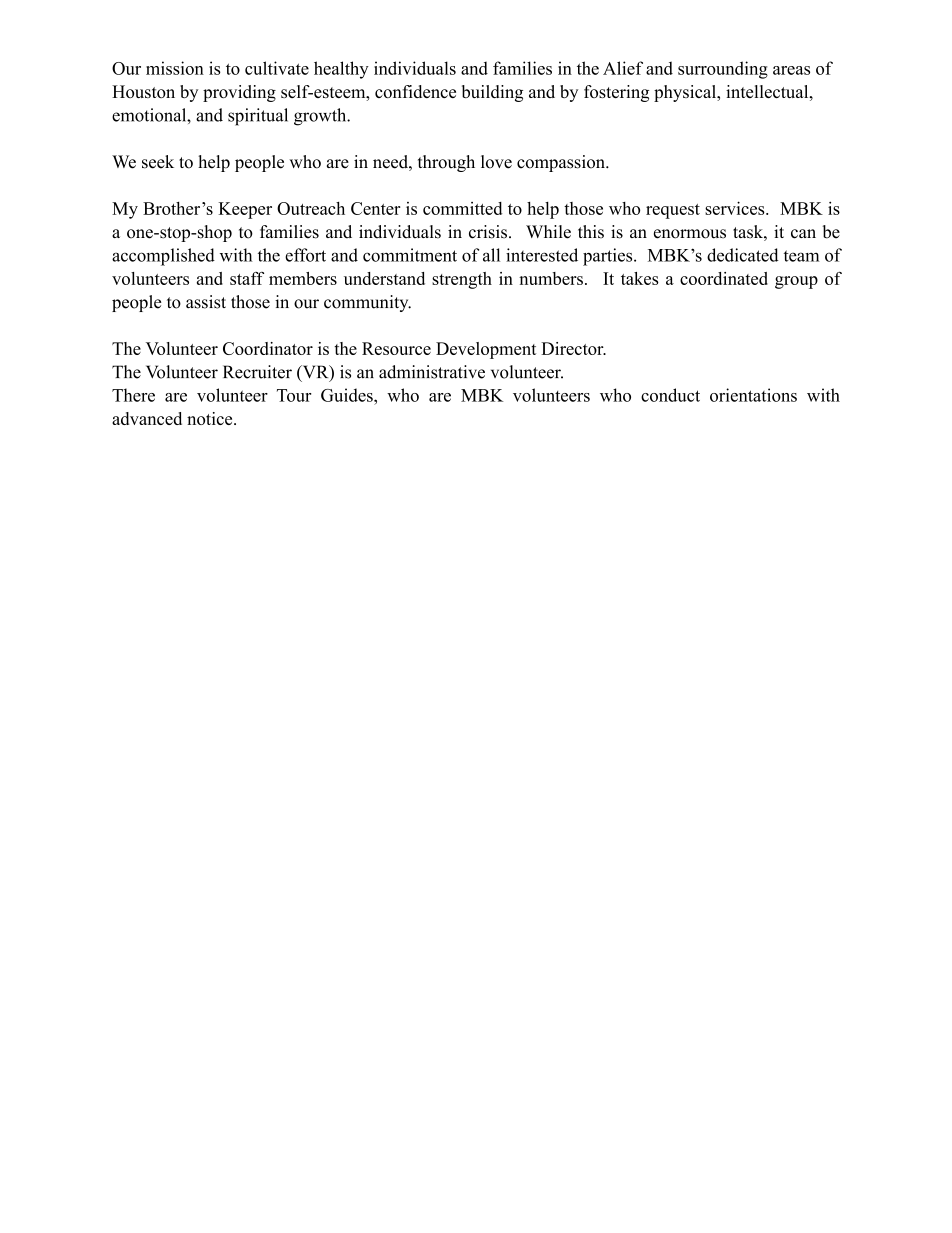  What do you see at coordinates (486, 350) in the screenshot?
I see `Development` at bounding box center [486, 350].
